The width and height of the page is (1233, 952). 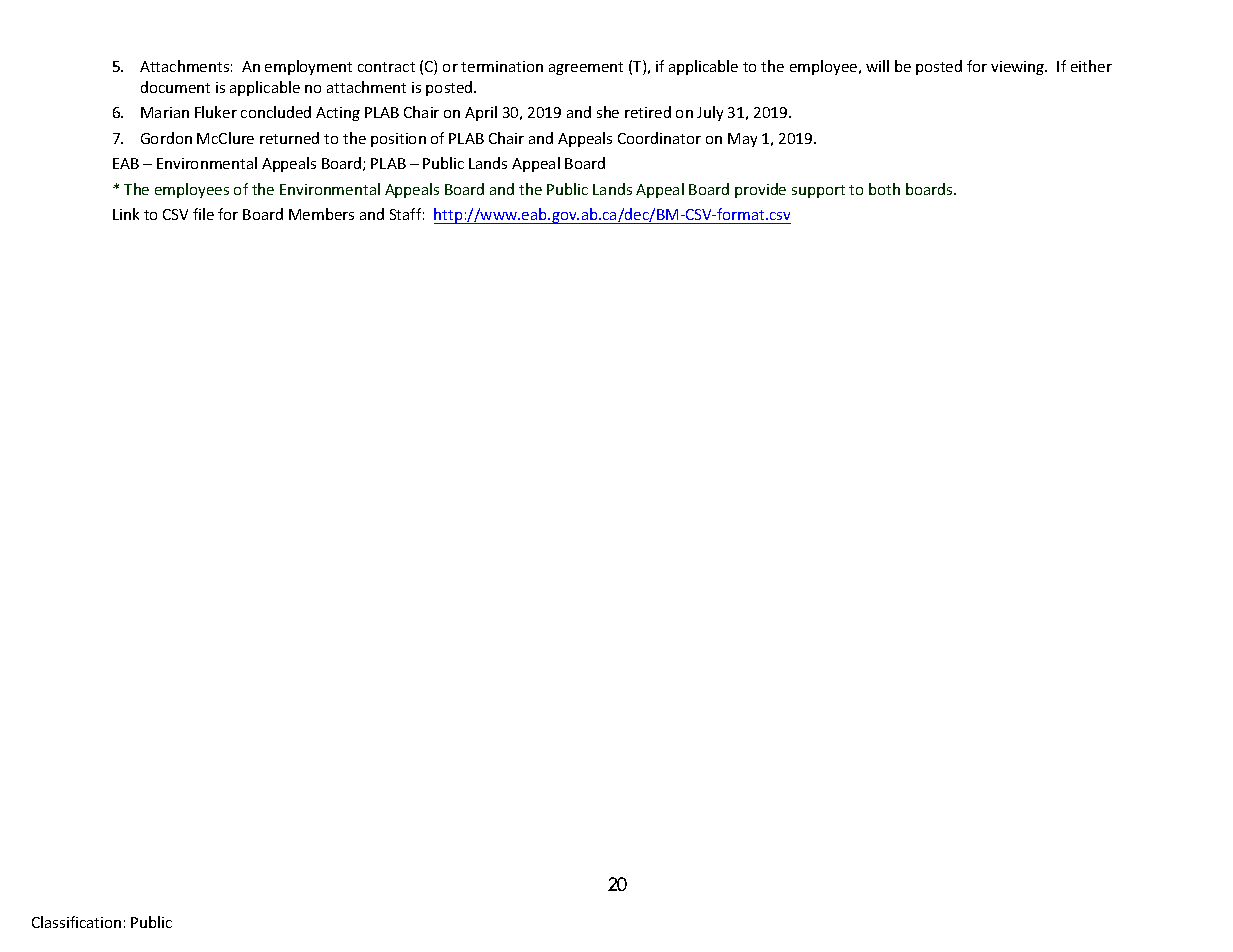 I want to click on Coordinator, so click(x=659, y=138).
